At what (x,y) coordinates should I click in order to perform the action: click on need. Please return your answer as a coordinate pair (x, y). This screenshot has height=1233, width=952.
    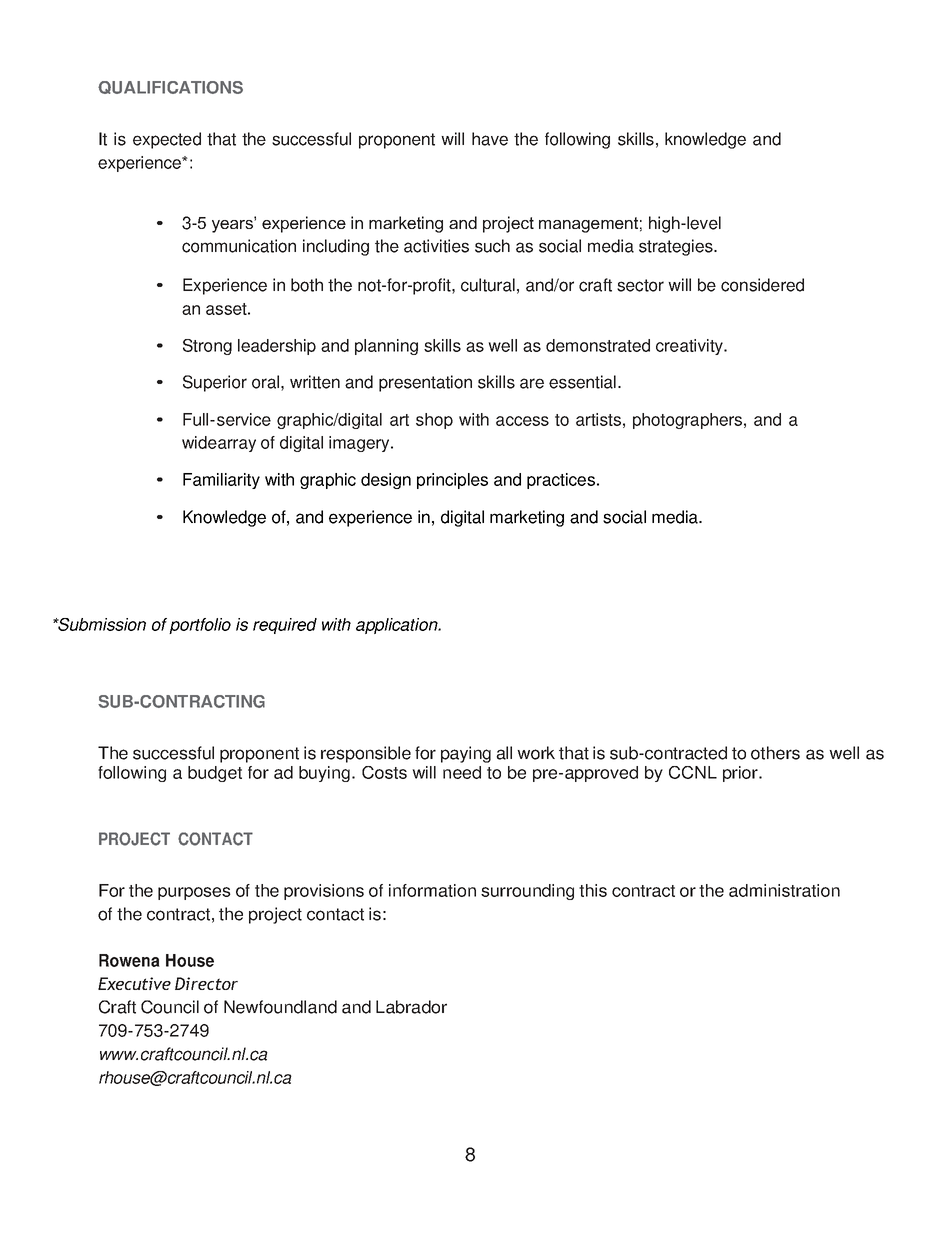
    Looking at the image, I should click on (462, 772).
